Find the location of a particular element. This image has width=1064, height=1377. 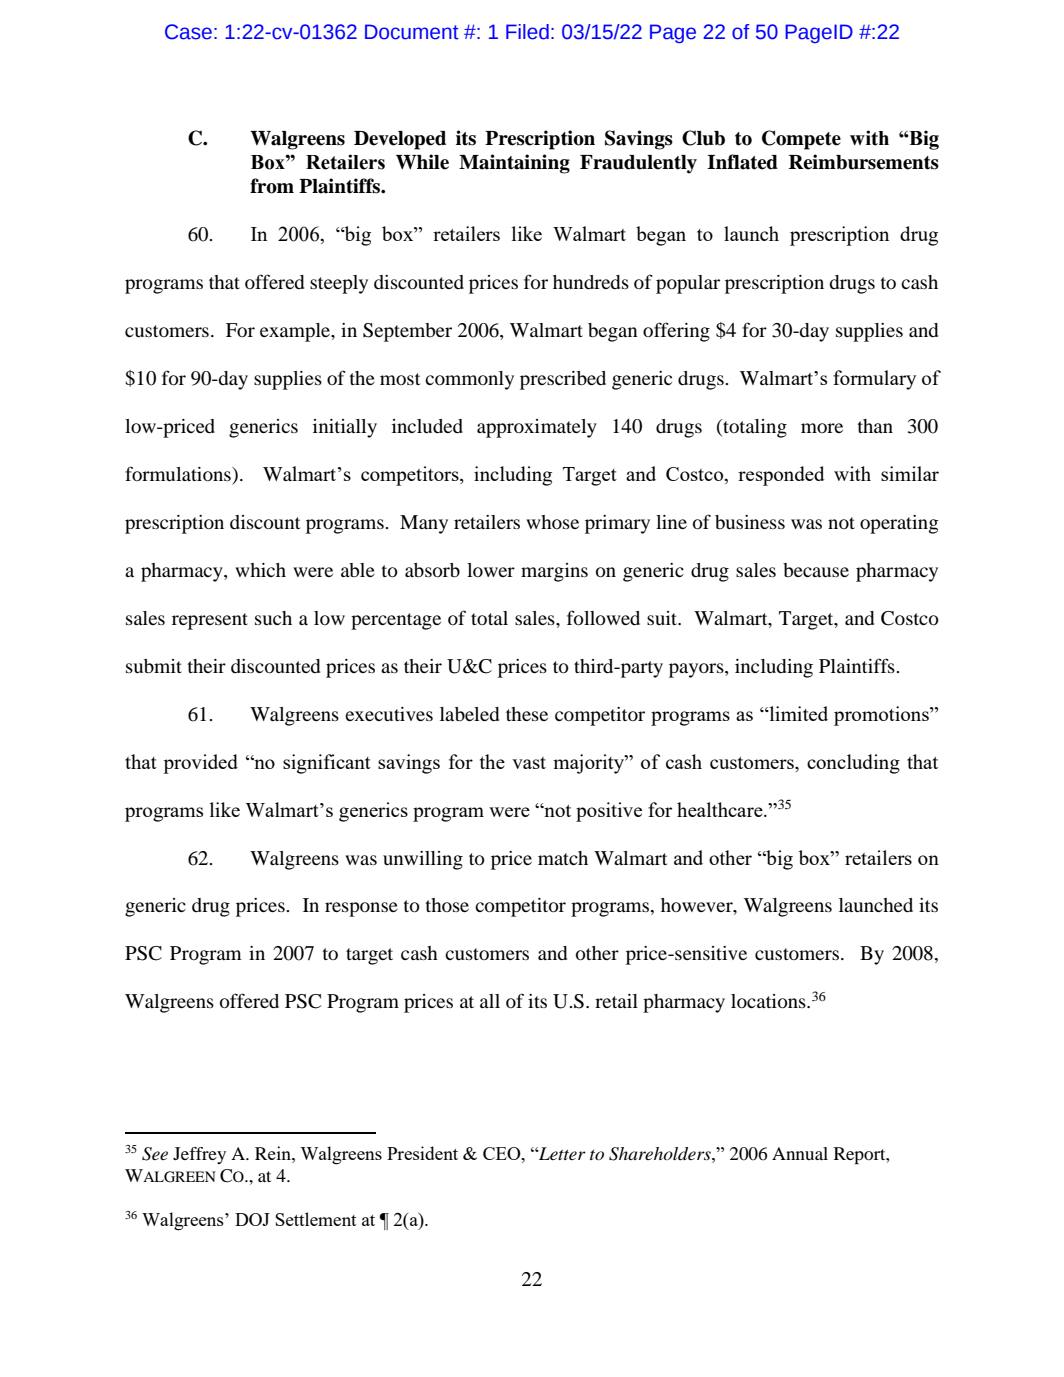

because is located at coordinates (816, 570).
